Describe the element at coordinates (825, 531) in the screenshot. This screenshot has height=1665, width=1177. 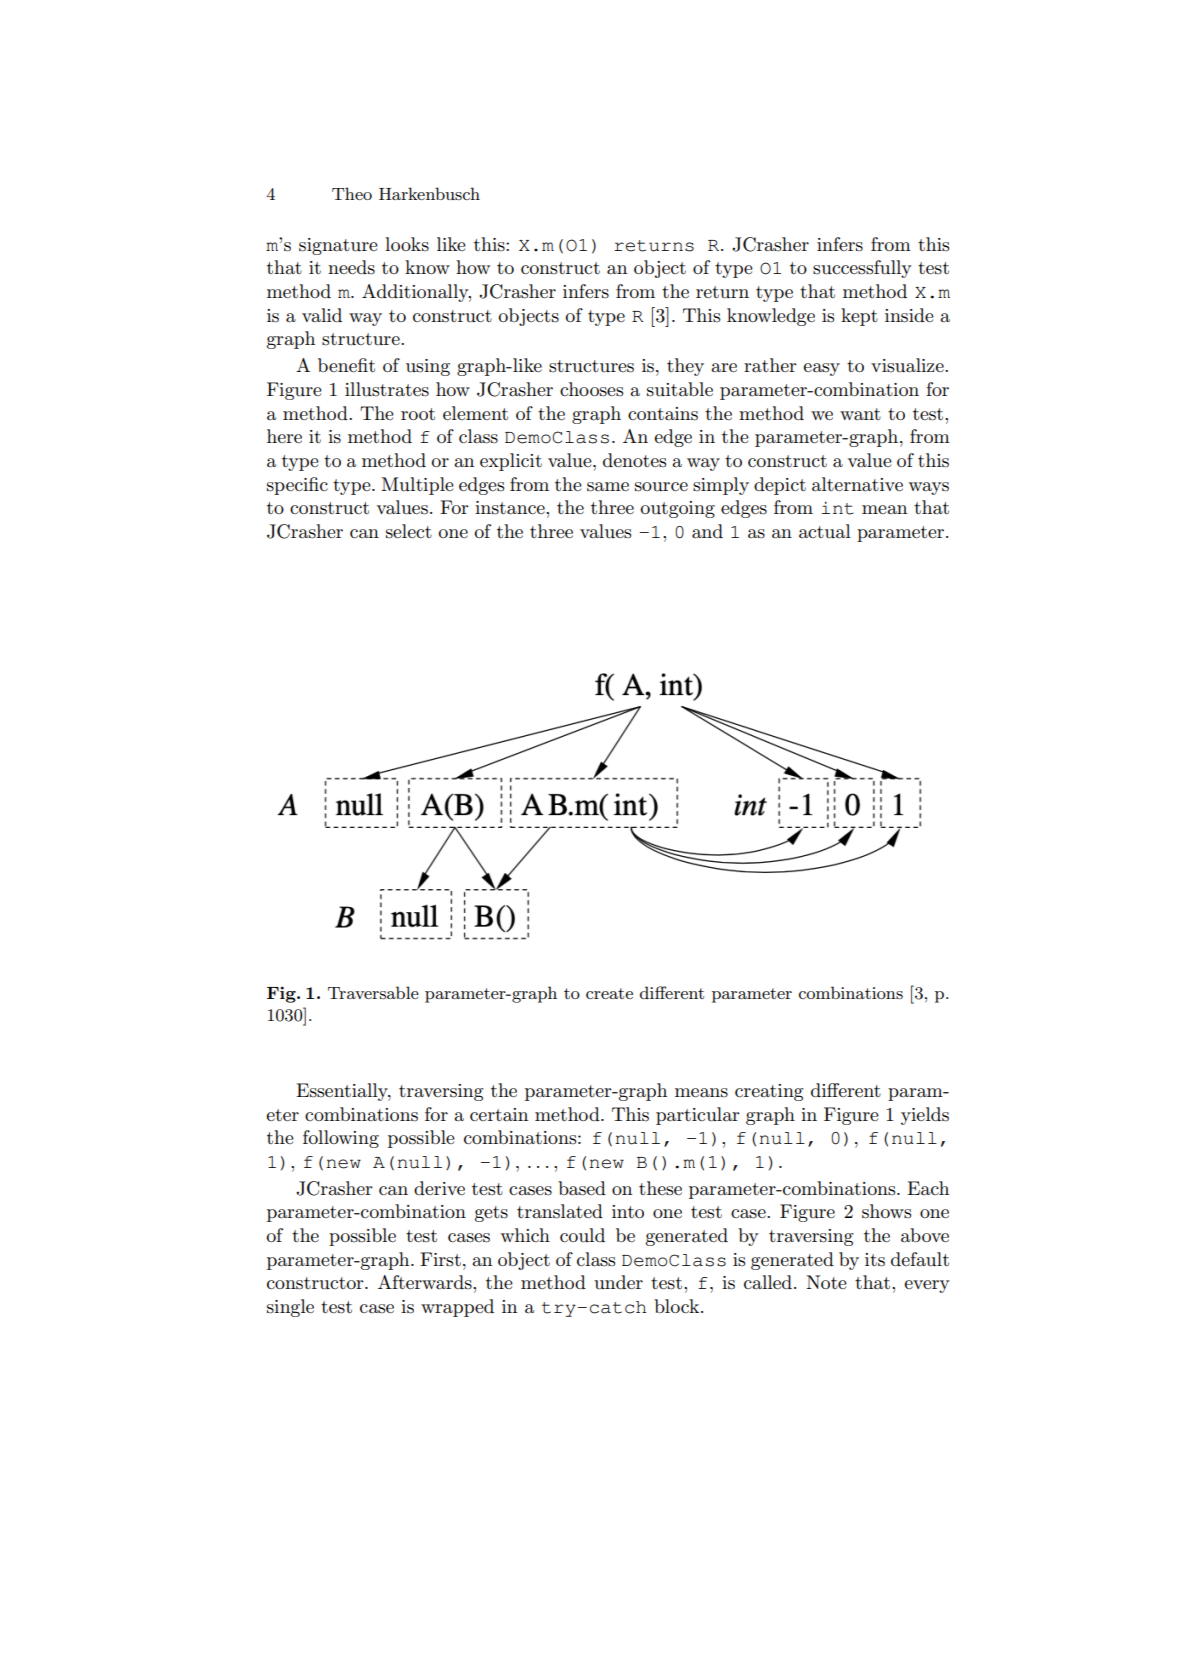
I see `actual` at that location.
